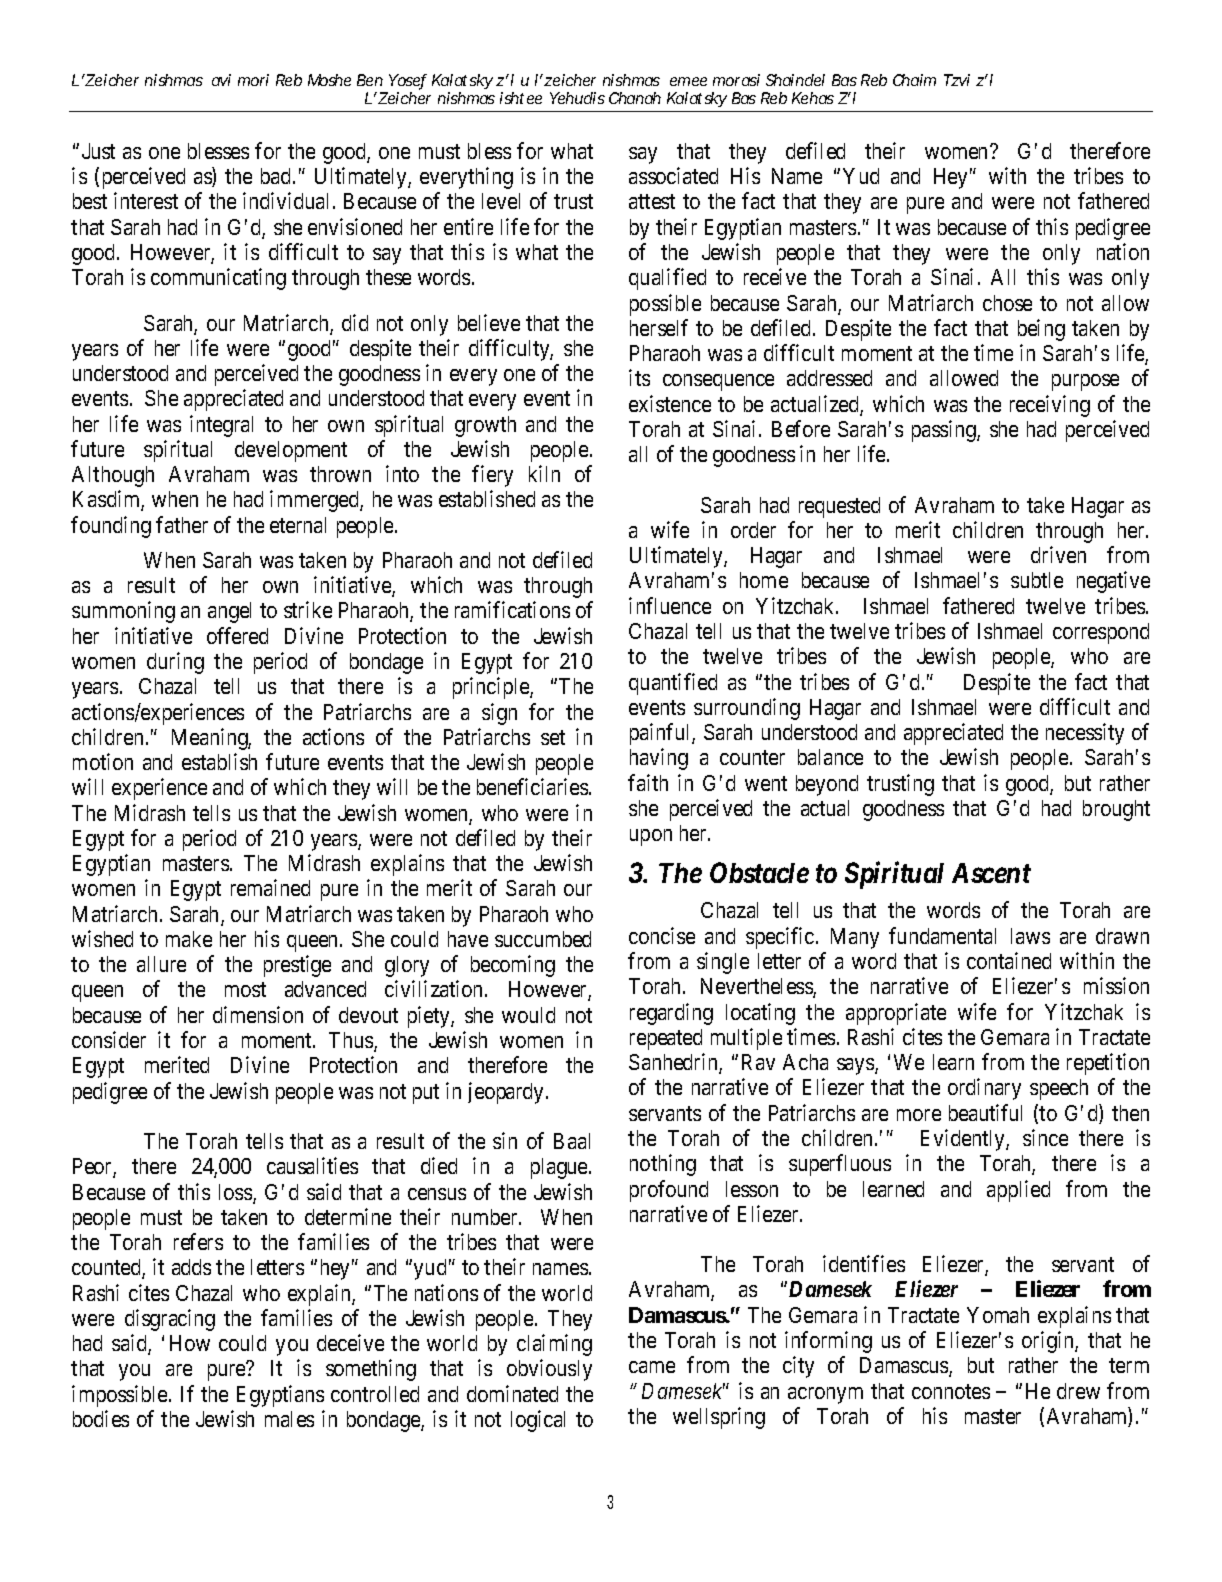 The width and height of the document is (1222, 1582). What do you see at coordinates (673, 175) in the document?
I see `associated` at bounding box center [673, 175].
